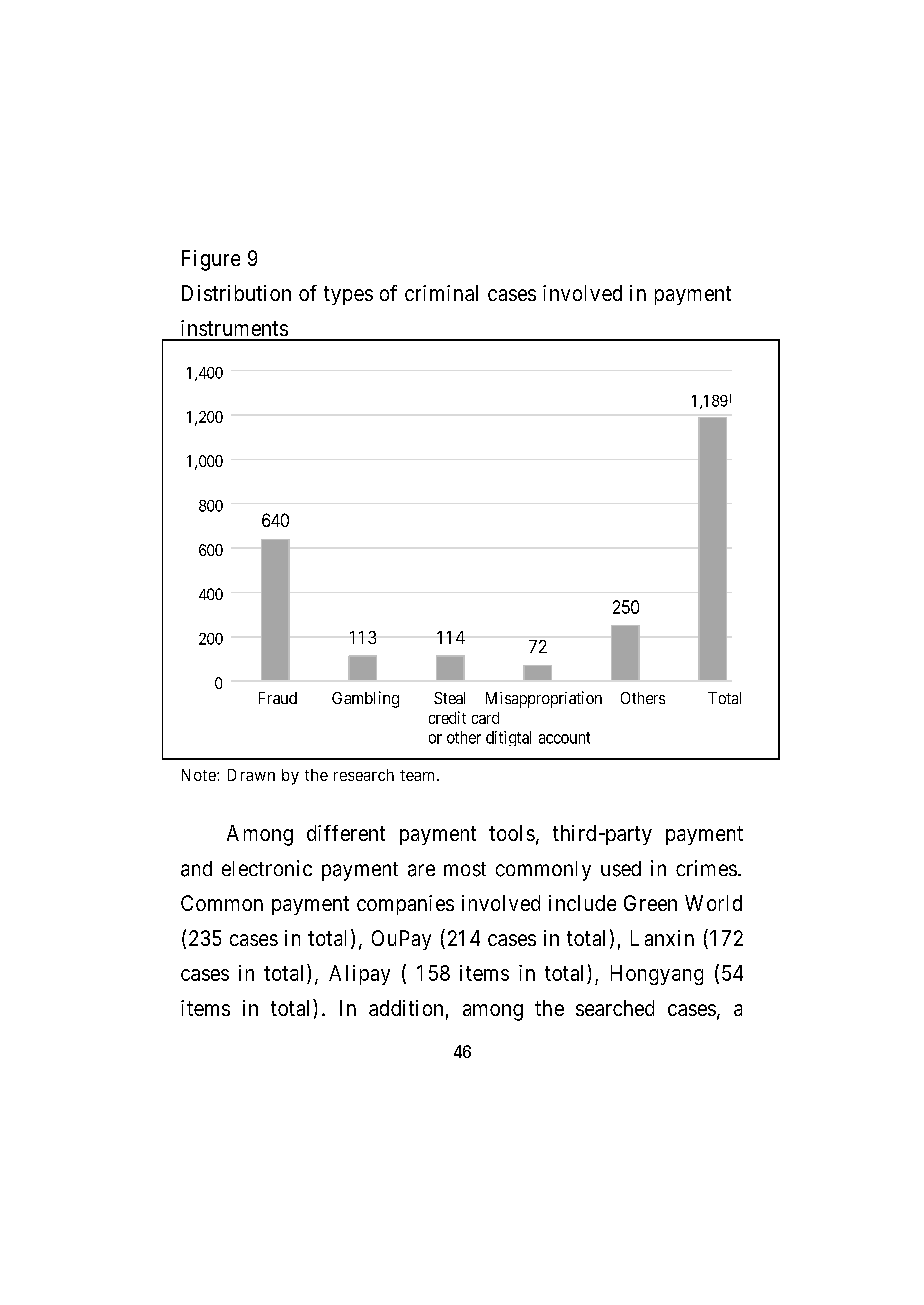 This page has width=924, height=1305. Describe the element at coordinates (236, 293) in the page. I see `Distribution` at that location.
